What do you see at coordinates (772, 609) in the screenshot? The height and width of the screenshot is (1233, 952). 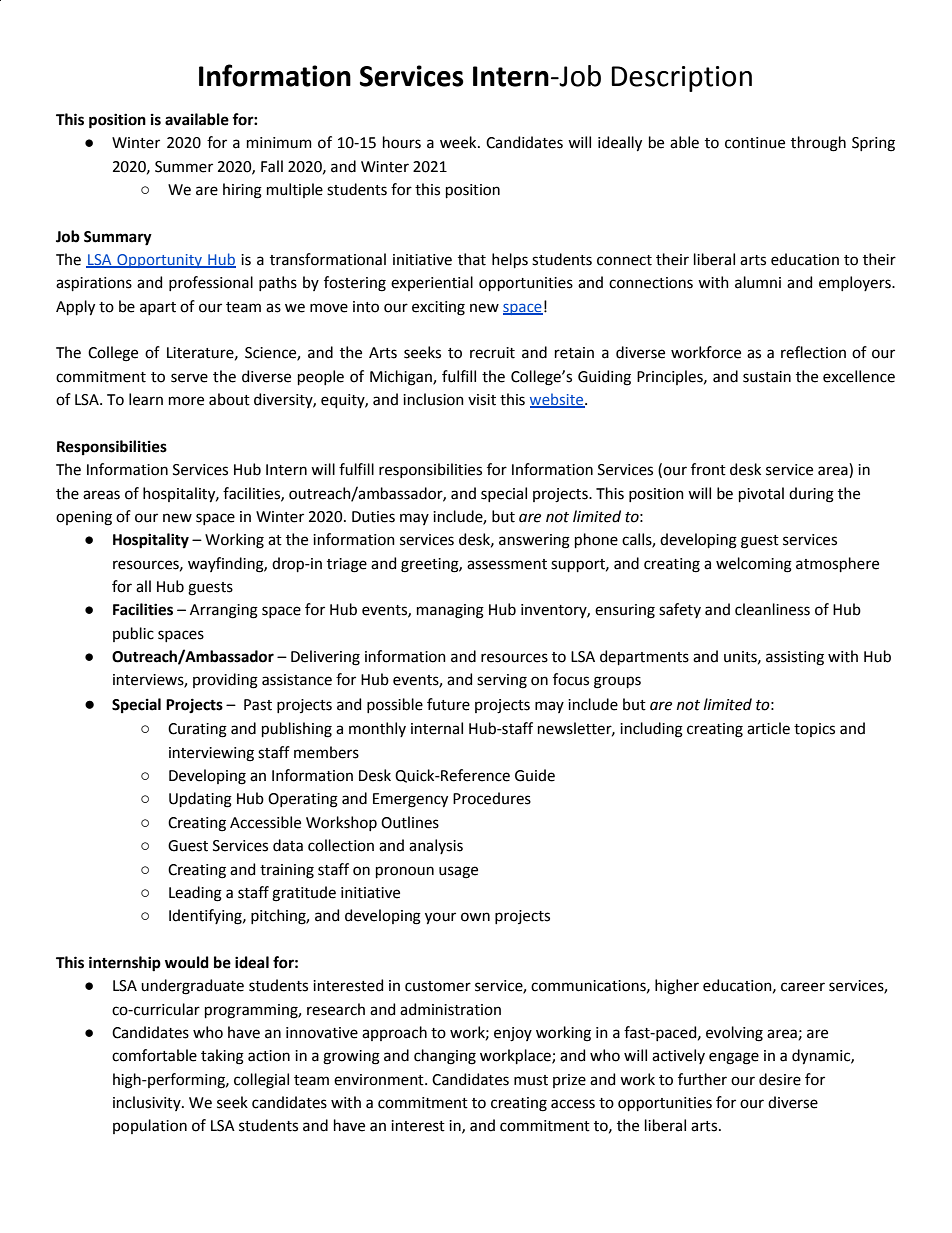 I see `cleanliness` at bounding box center [772, 609].
